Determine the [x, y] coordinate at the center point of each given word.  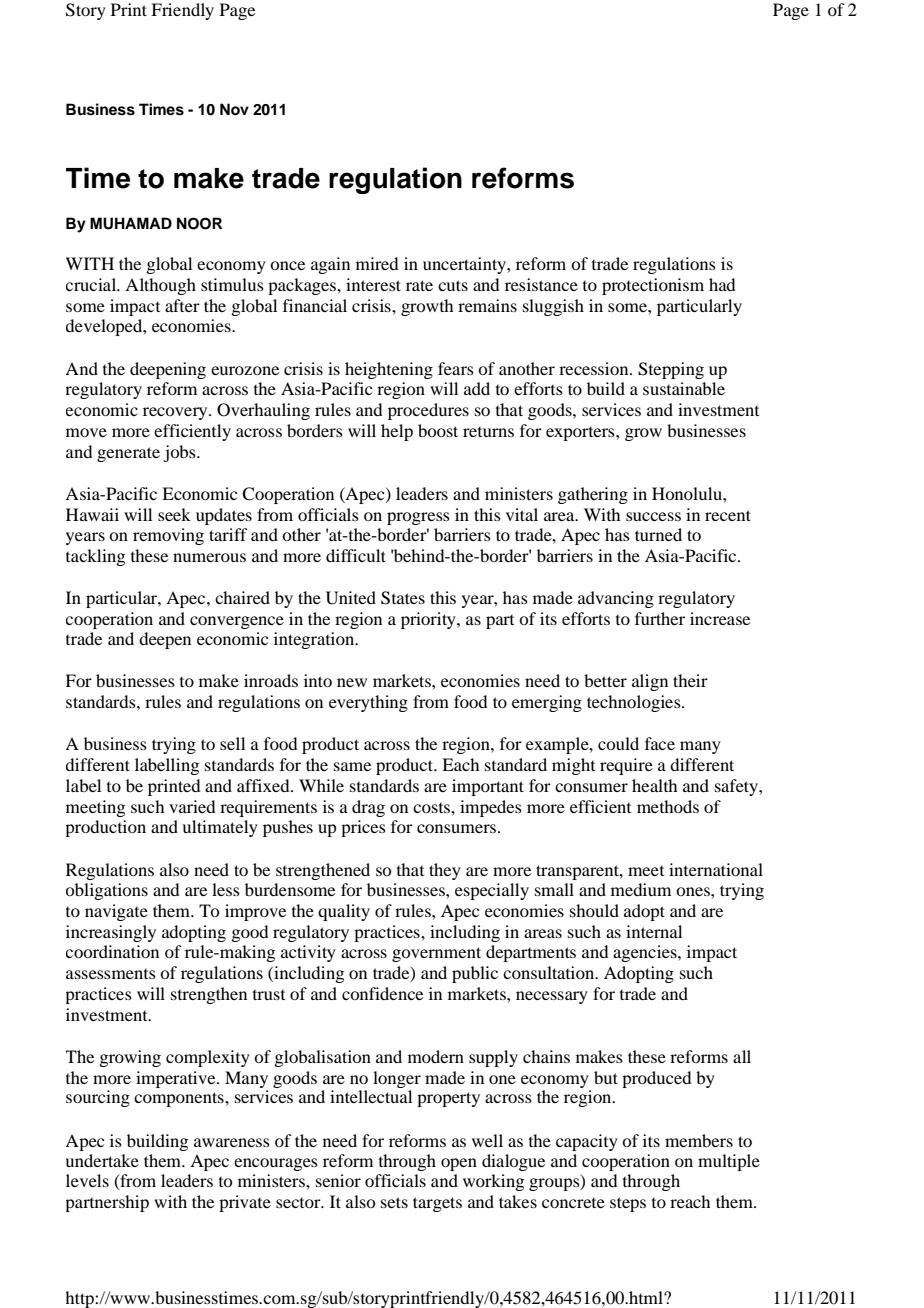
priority [429, 620]
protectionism [653, 286]
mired [377, 263]
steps [628, 1204]
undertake [102, 1160]
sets [394, 1202]
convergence [237, 622]
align [650, 682]
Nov [234, 109]
